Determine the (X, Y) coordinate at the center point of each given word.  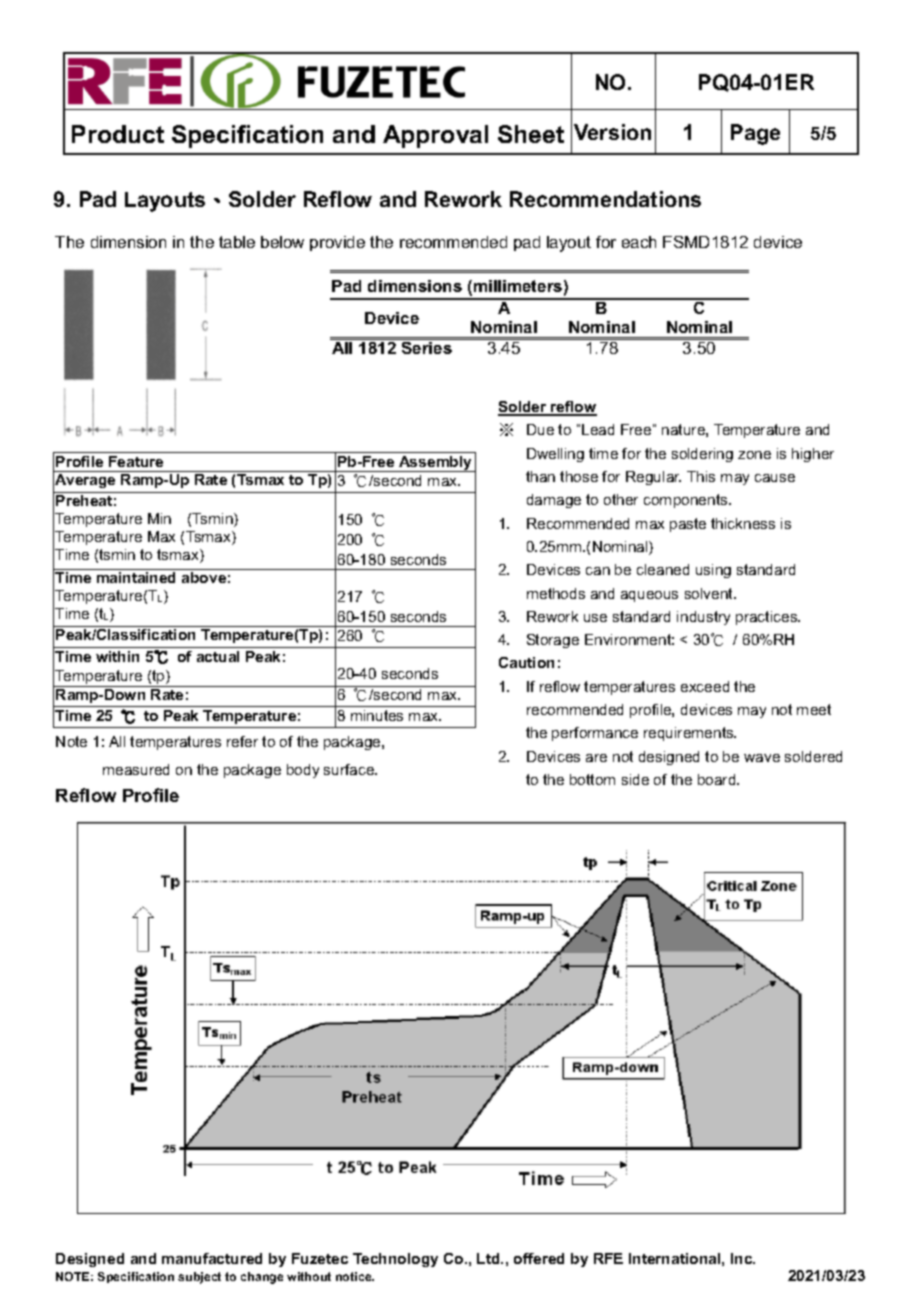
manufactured (212, 1258)
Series (427, 346)
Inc (743, 1258)
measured (136, 769)
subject (199, 1278)
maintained (136, 577)
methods (556, 593)
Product (118, 134)
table (237, 242)
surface (350, 769)
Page (755, 134)
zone (754, 455)
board (718, 779)
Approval (435, 136)
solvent (710, 593)
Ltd (489, 1258)
